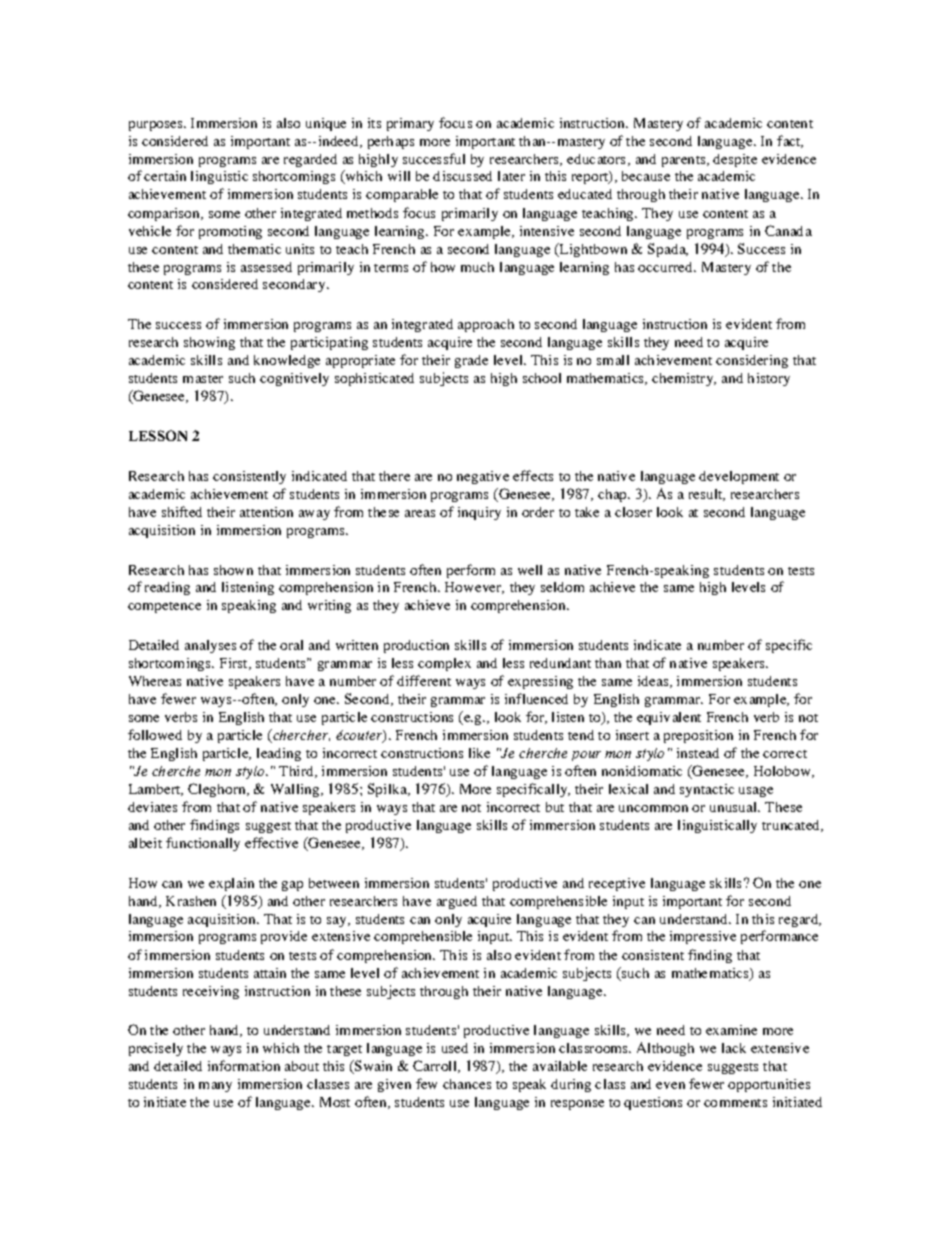  What do you see at coordinates (474, 588) in the screenshot?
I see `However` at bounding box center [474, 588].
